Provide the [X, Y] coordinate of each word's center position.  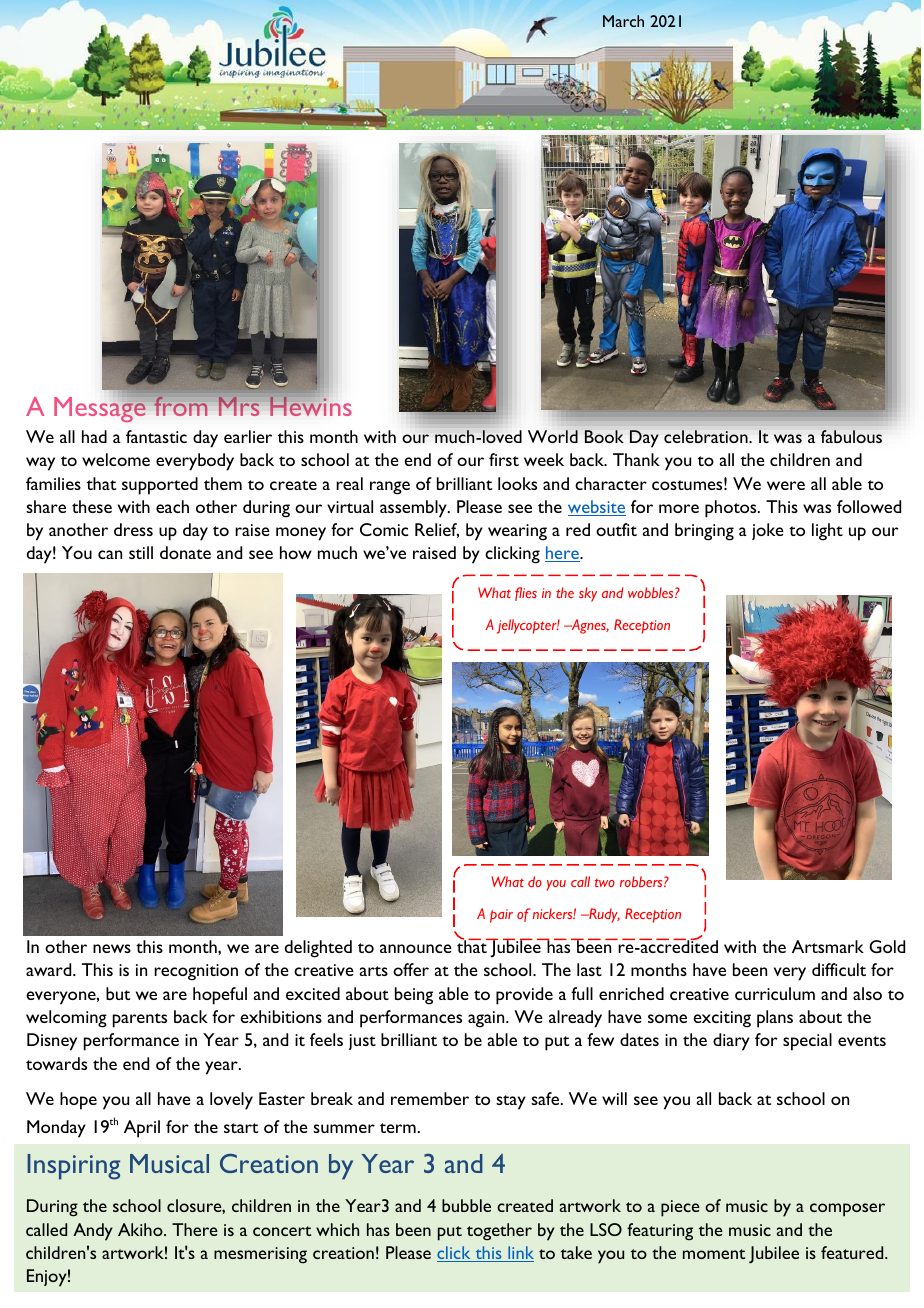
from [181, 406]
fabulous [851, 436]
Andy [93, 1232]
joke [768, 531]
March [623, 21]
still [141, 552]
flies [526, 594]
